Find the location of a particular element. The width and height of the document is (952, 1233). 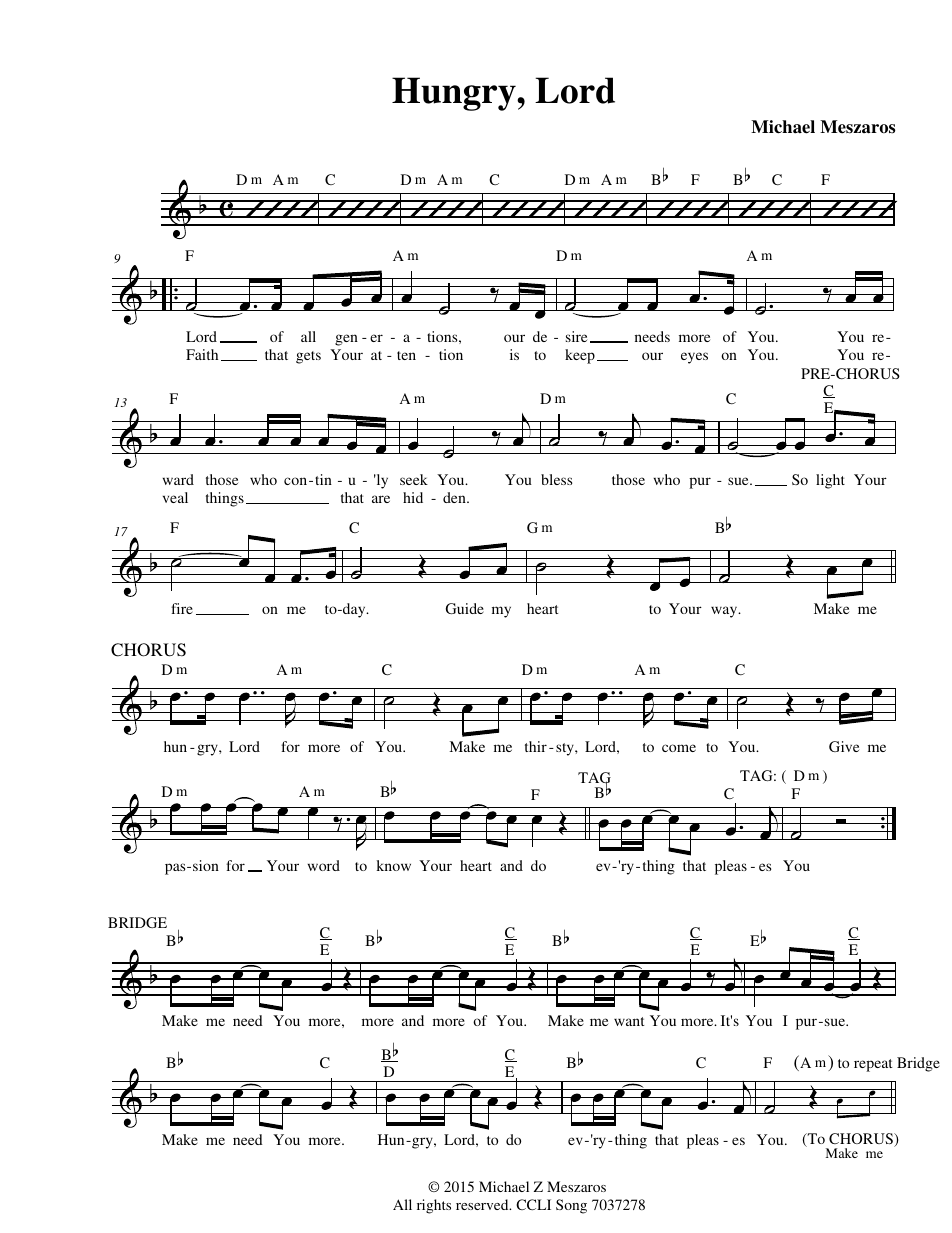

way is located at coordinates (725, 612).
